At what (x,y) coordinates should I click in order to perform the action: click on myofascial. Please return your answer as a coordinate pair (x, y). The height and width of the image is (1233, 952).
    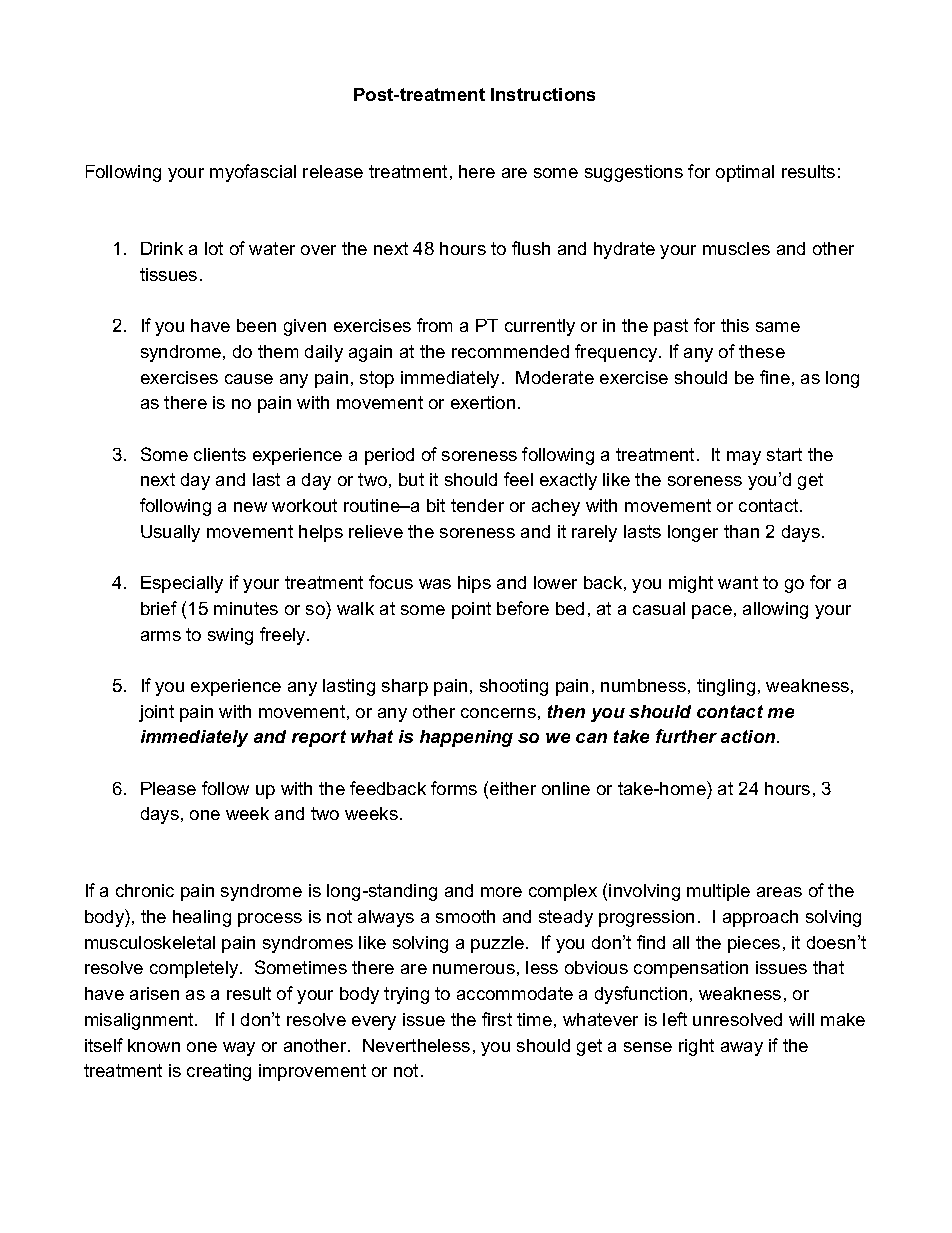
    Looking at the image, I should click on (253, 173).
